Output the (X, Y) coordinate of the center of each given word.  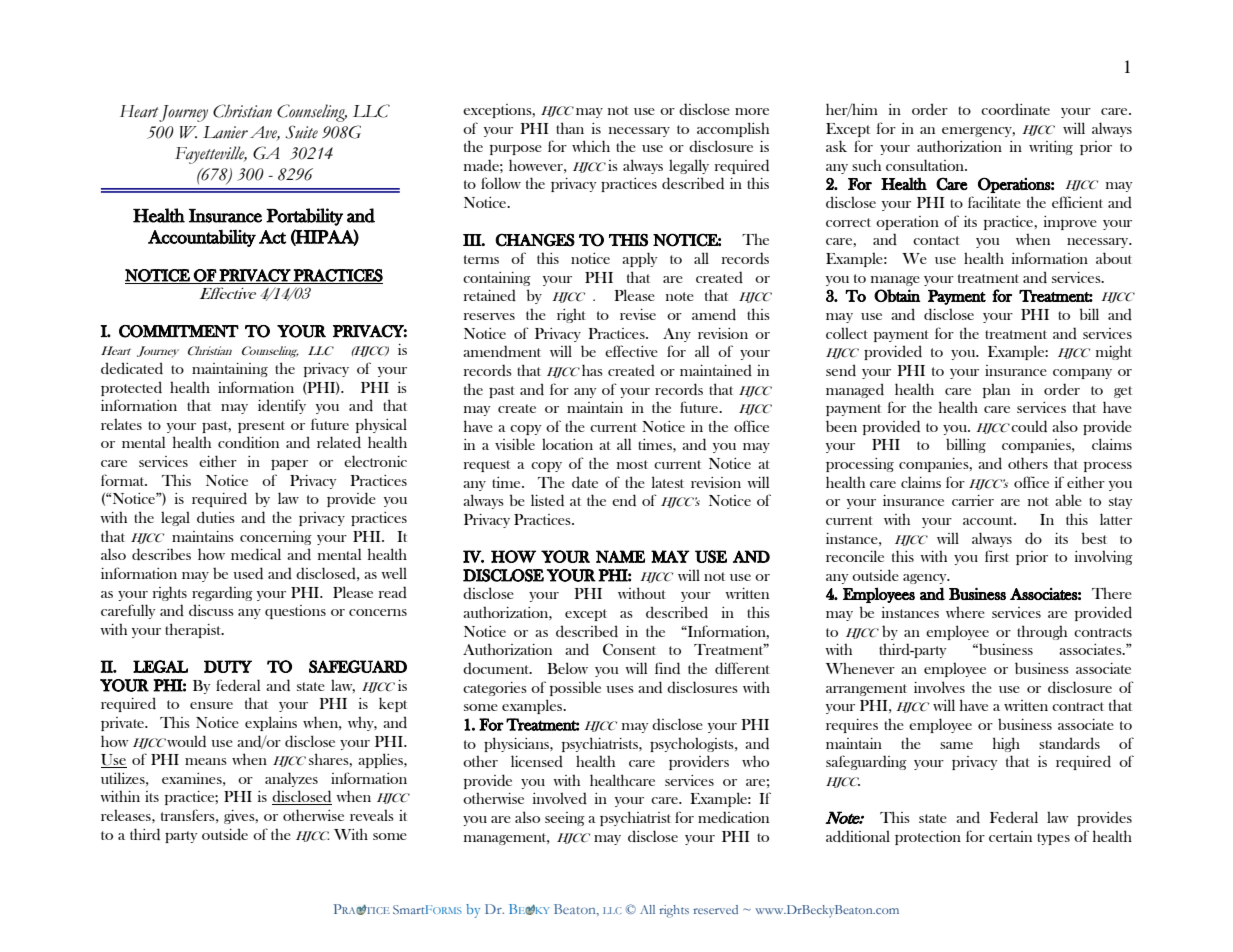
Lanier (225, 132)
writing (1051, 148)
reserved (715, 909)
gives (240, 817)
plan (996, 391)
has (592, 370)
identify (282, 406)
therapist (194, 630)
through (1042, 632)
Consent (629, 649)
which (591, 146)
